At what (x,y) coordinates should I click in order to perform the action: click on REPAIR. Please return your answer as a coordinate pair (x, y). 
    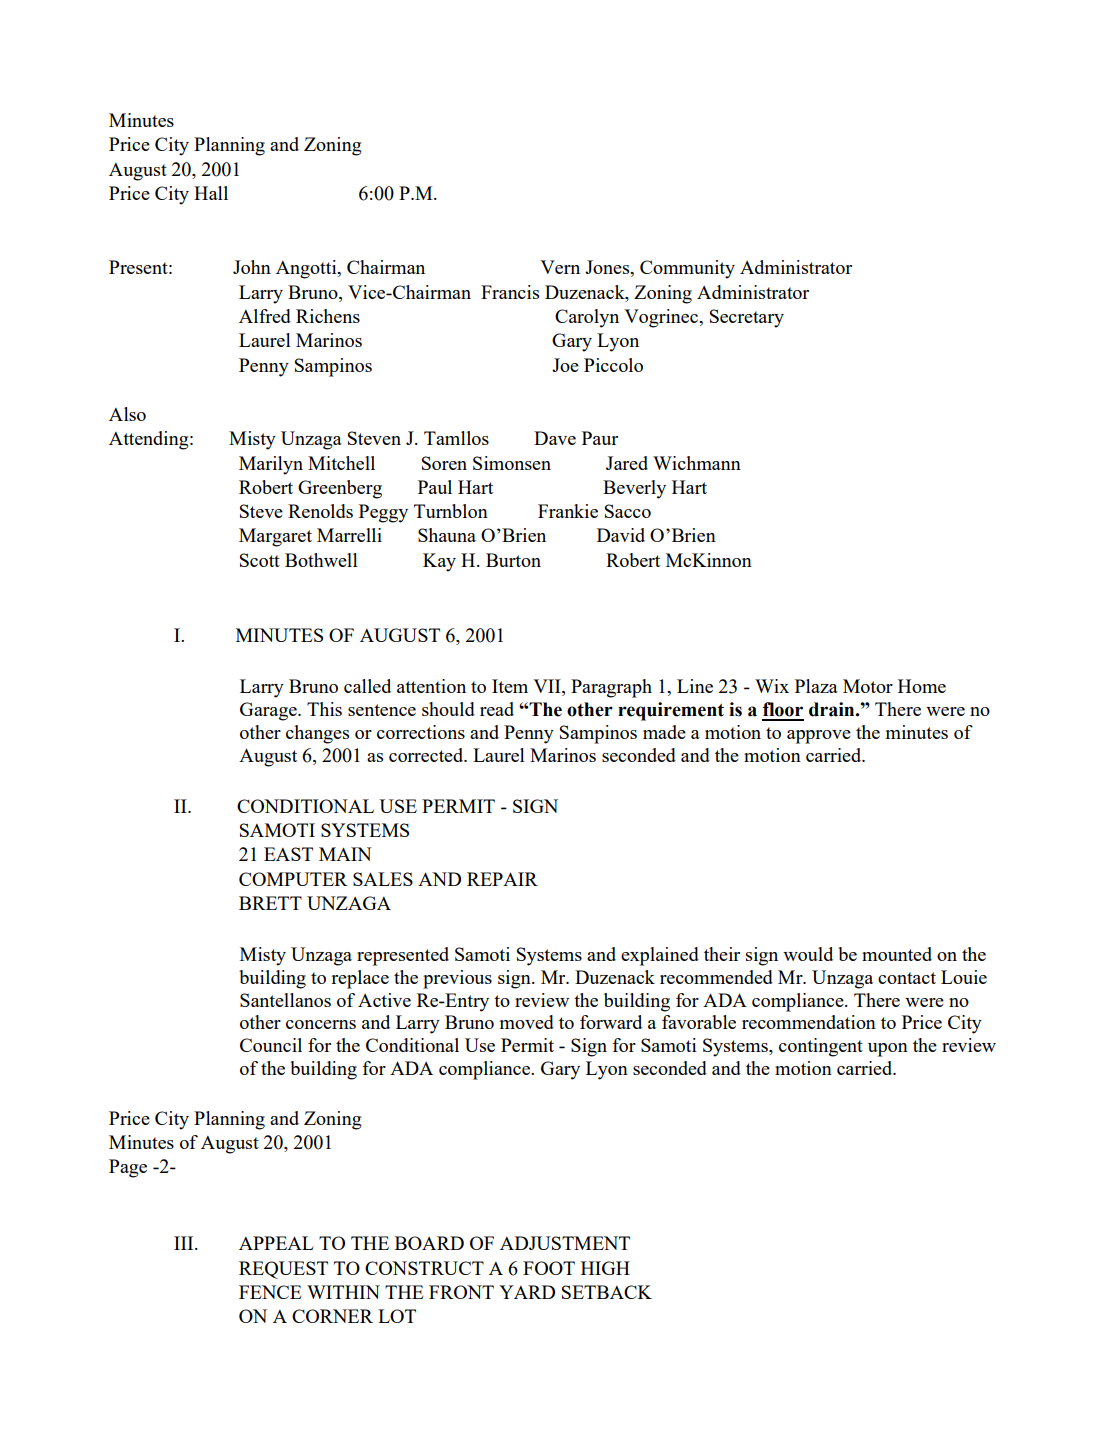
    Looking at the image, I should click on (502, 879).
